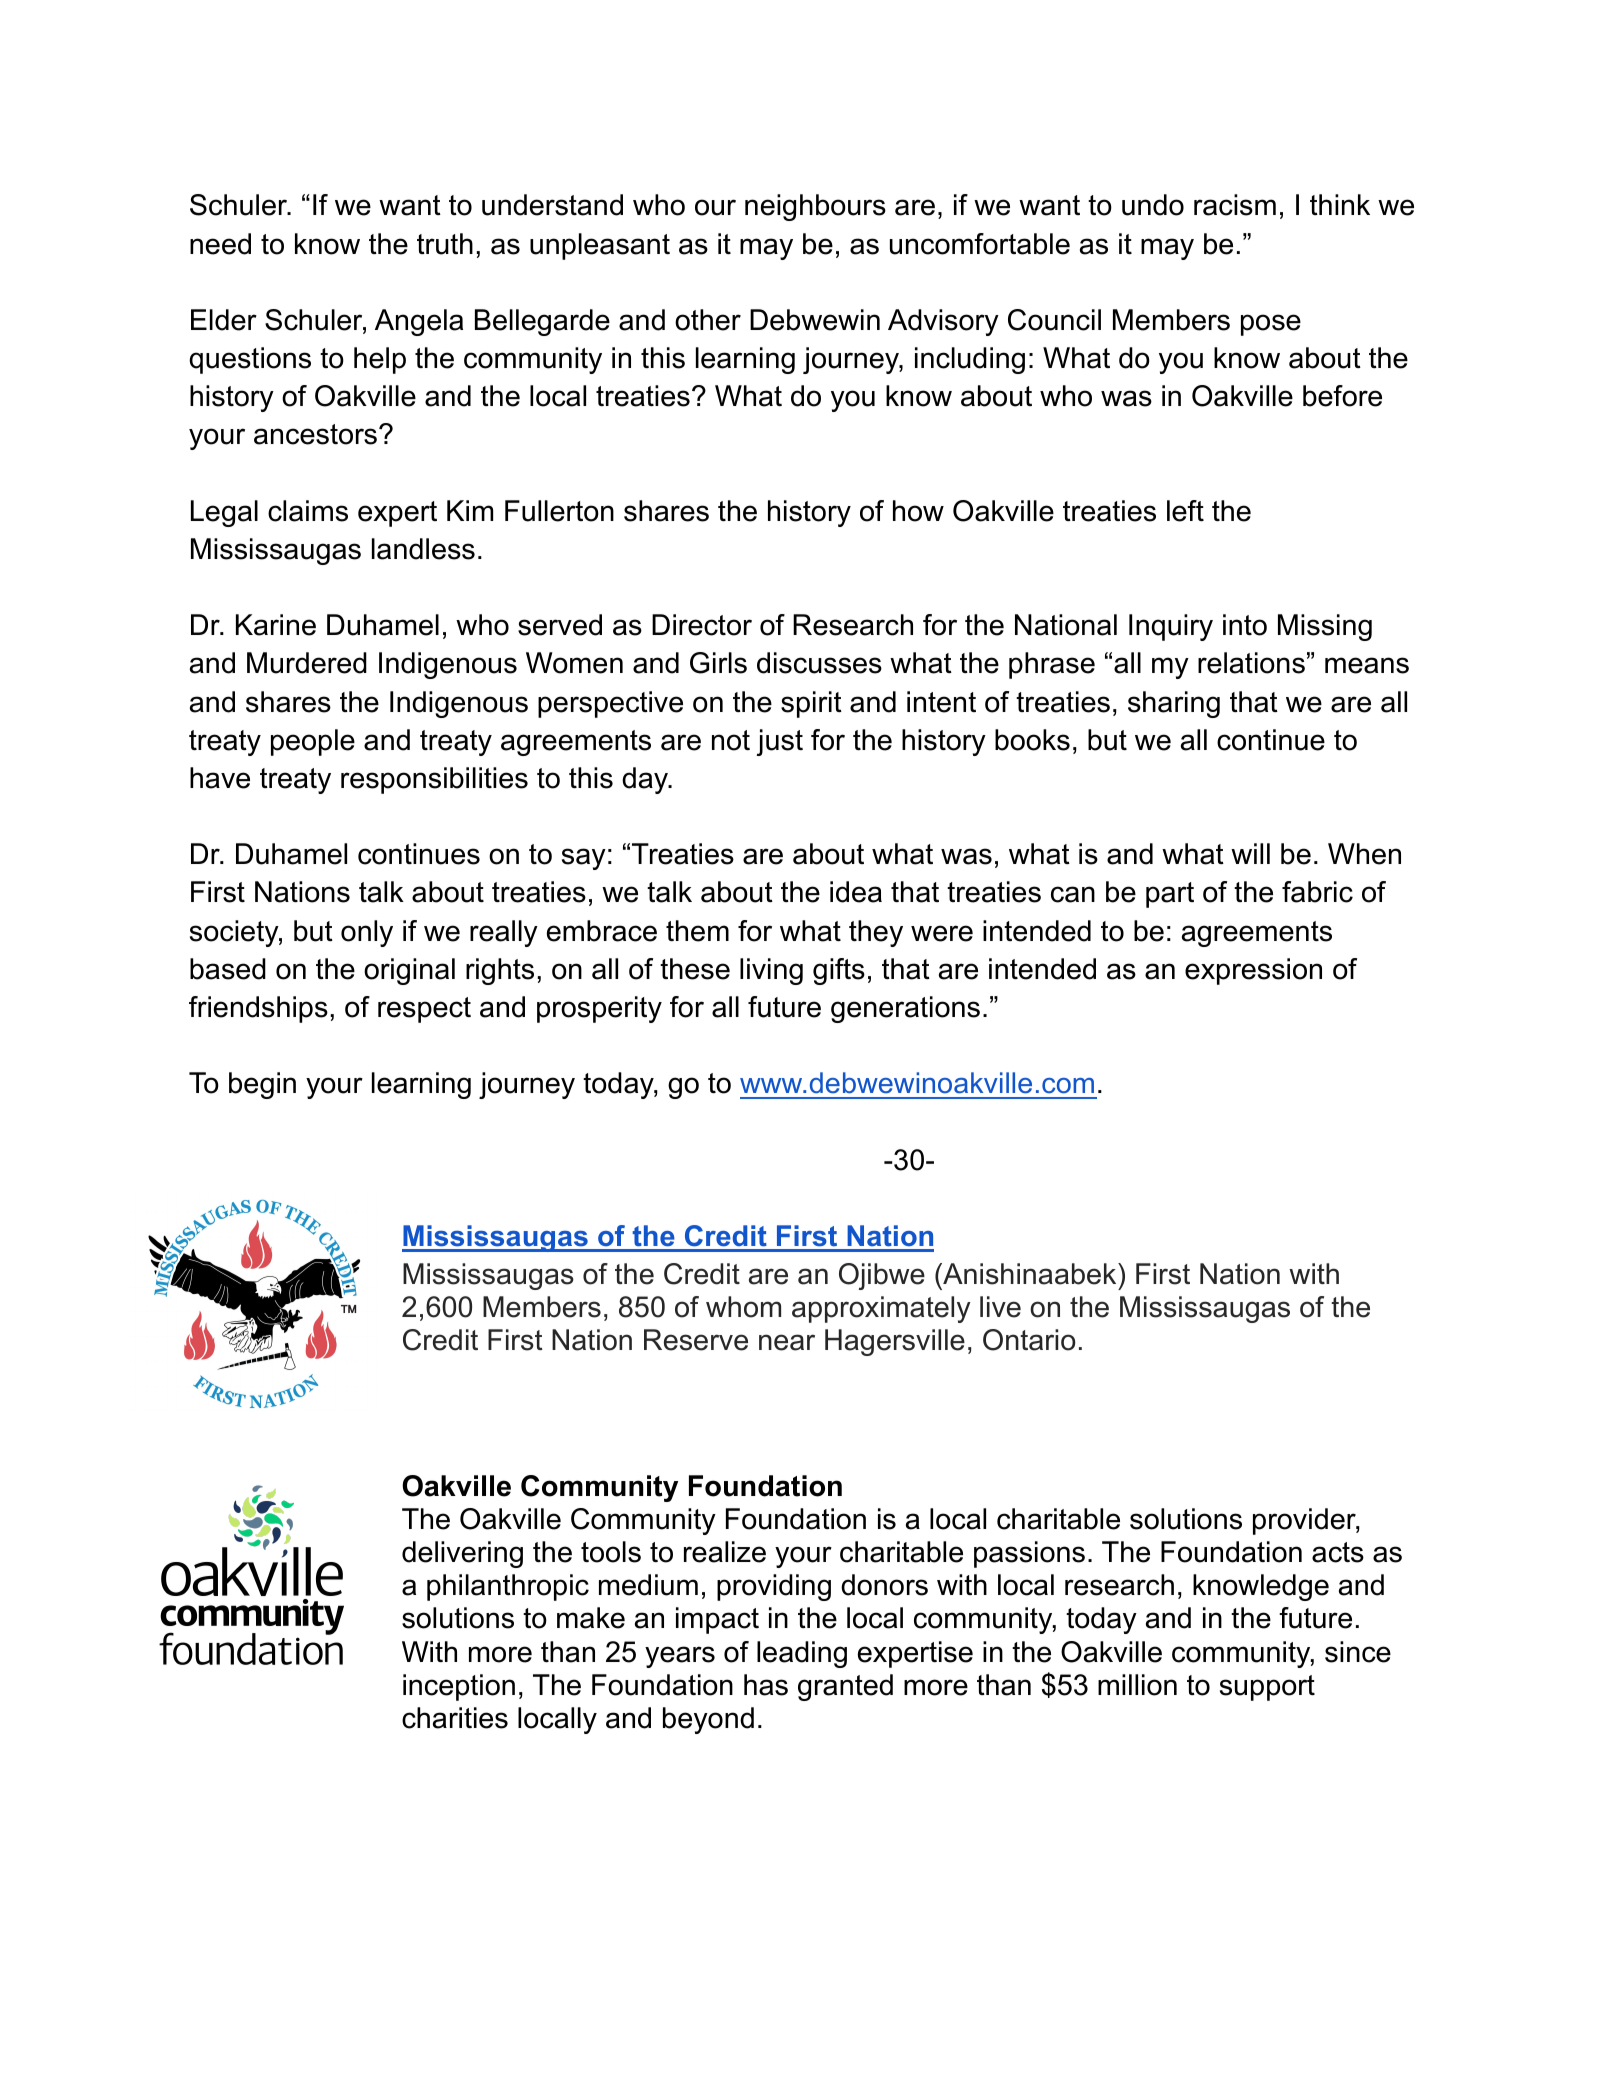 The width and height of the page is (1606, 2078). What do you see at coordinates (1029, 1340) in the page?
I see `Ontario` at bounding box center [1029, 1340].
